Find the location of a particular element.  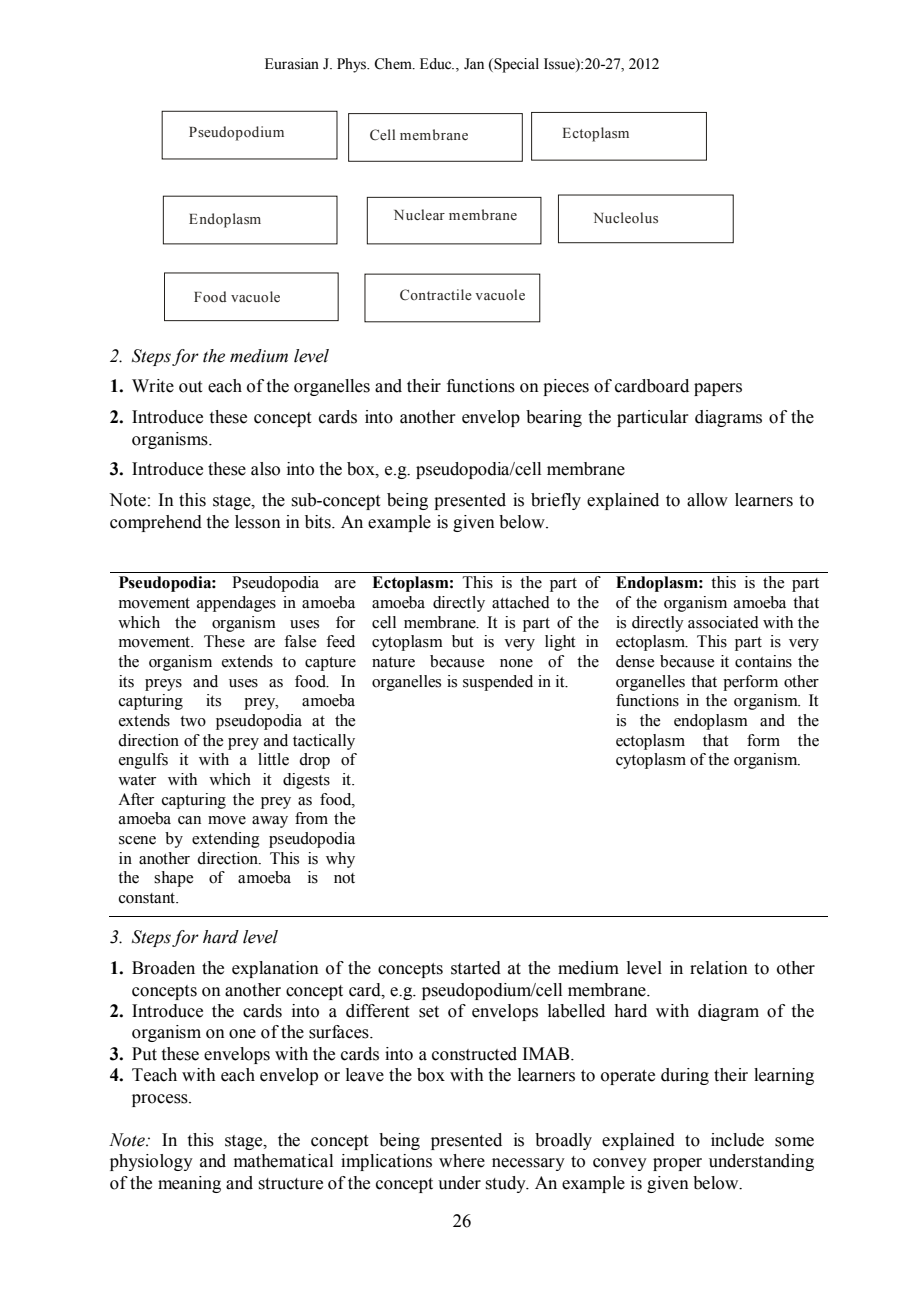

Jan is located at coordinates (474, 64).
